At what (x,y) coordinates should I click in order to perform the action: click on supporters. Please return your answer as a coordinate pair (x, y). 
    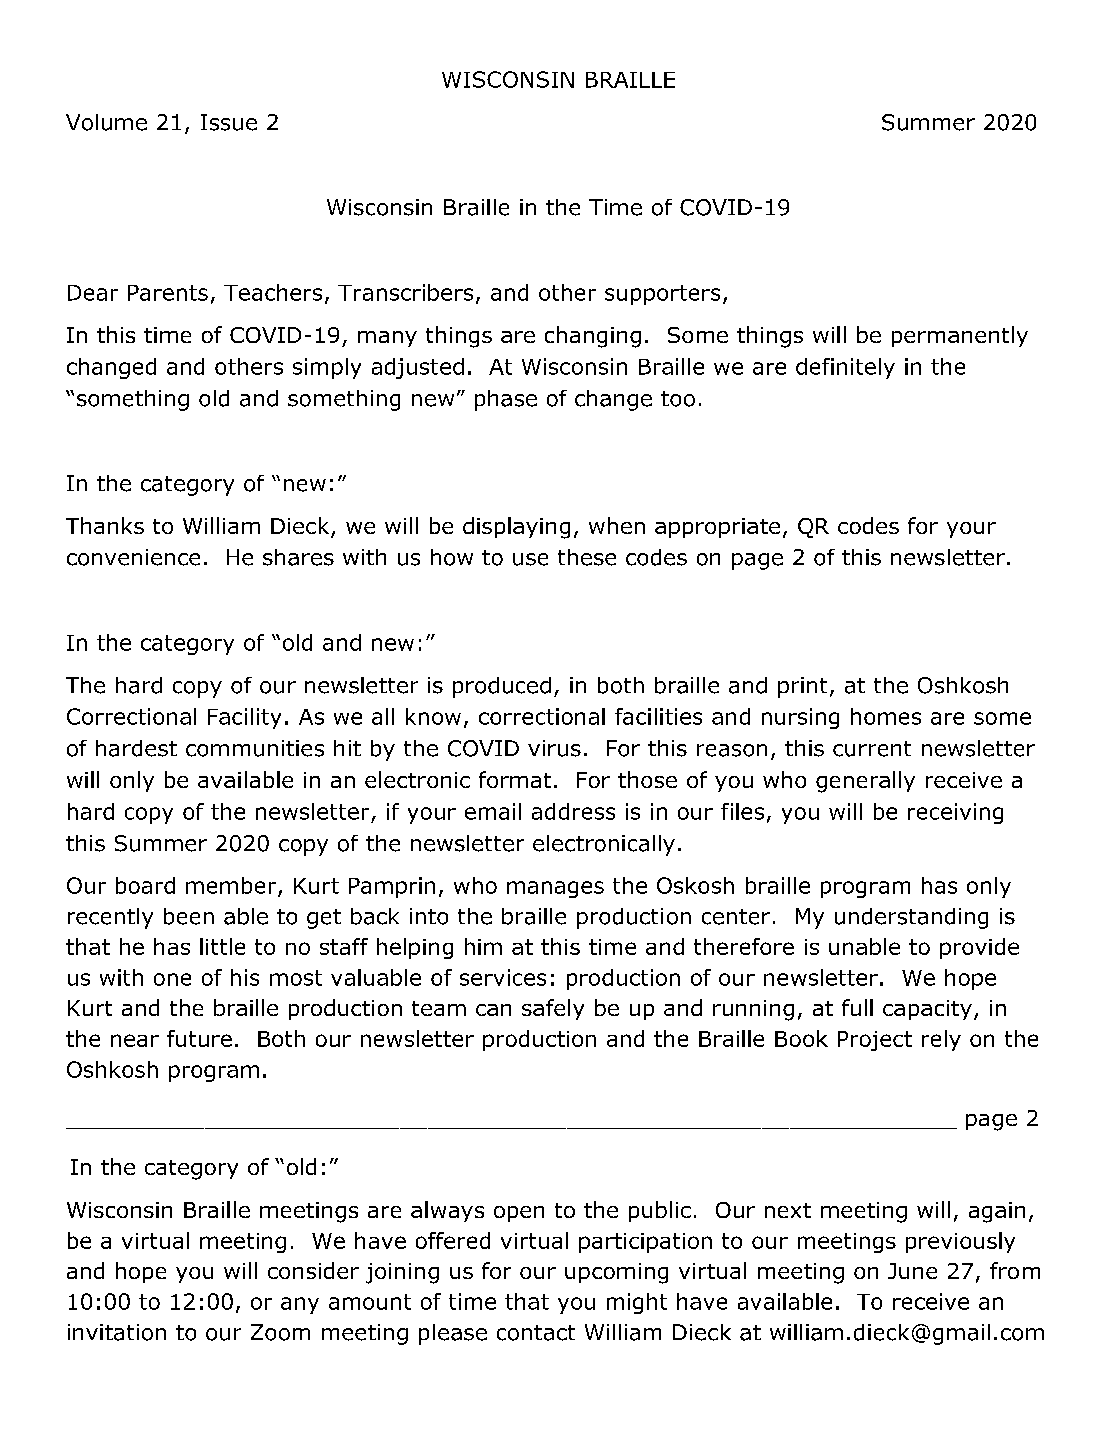
    Looking at the image, I should click on (662, 295).
